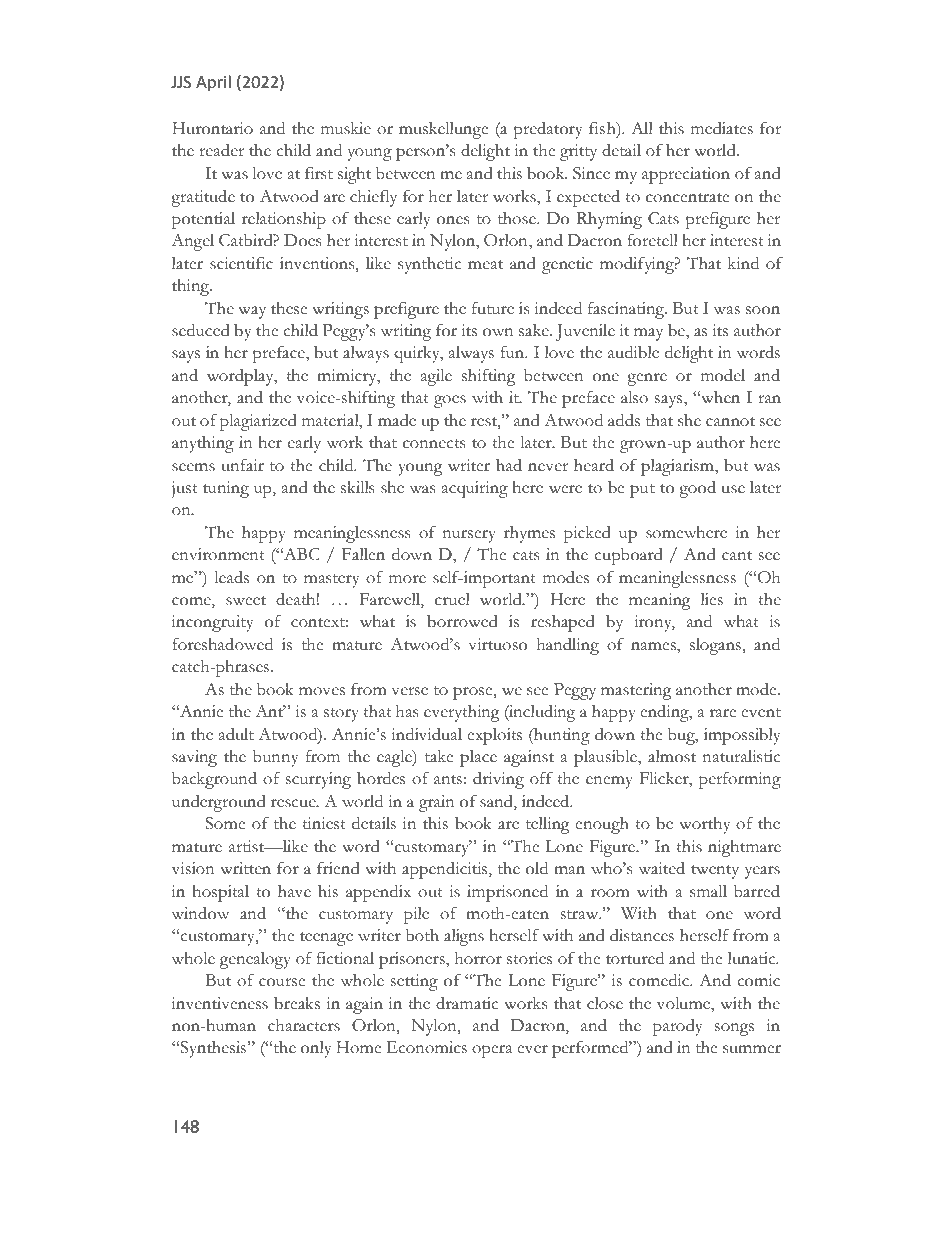 This document has width=952, height=1233. Describe the element at coordinates (677, 1027) in the document. I see `parody` at that location.
